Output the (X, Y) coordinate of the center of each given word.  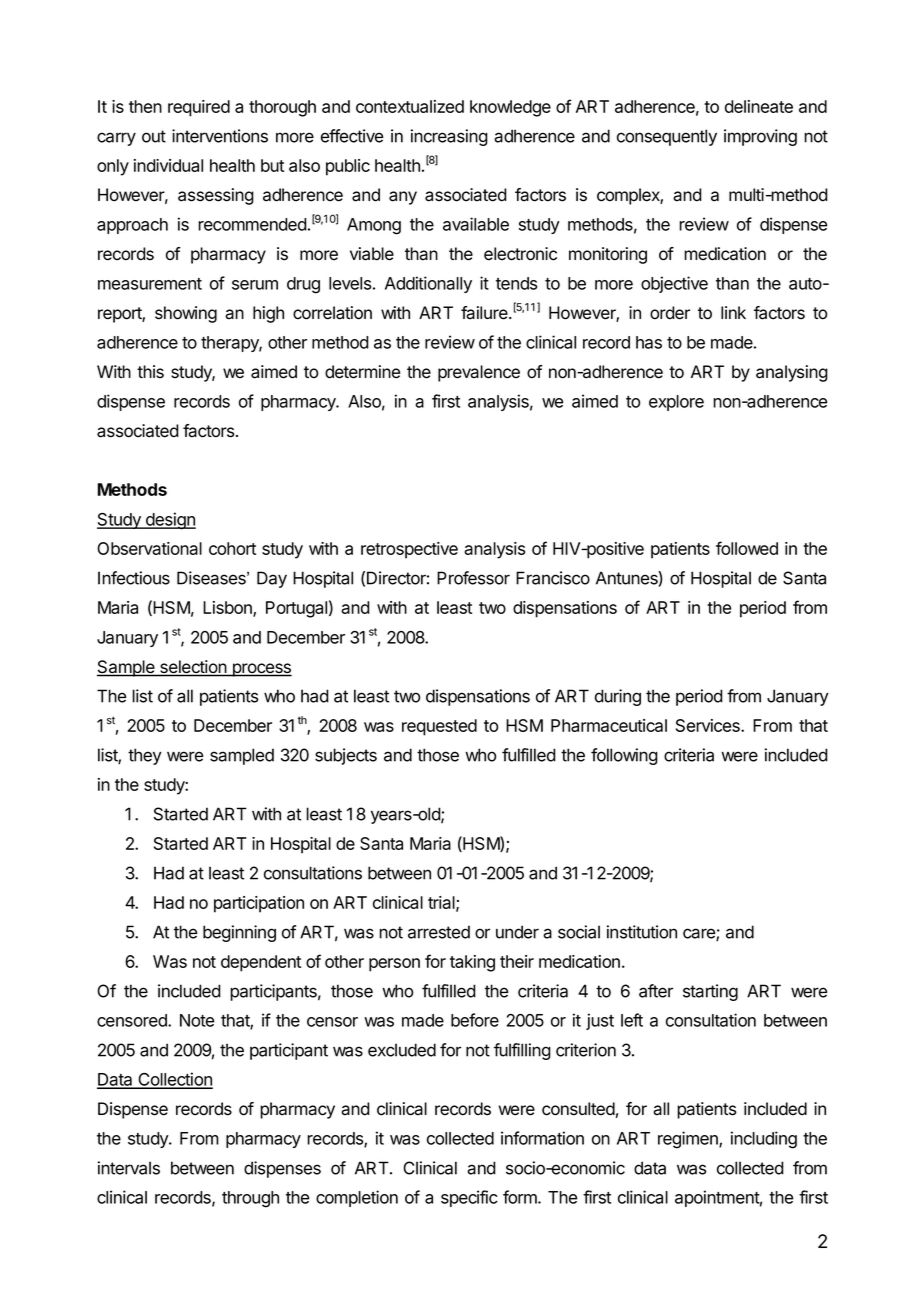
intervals (129, 1168)
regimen (689, 1140)
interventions (220, 136)
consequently (667, 137)
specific (469, 1198)
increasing (449, 137)
